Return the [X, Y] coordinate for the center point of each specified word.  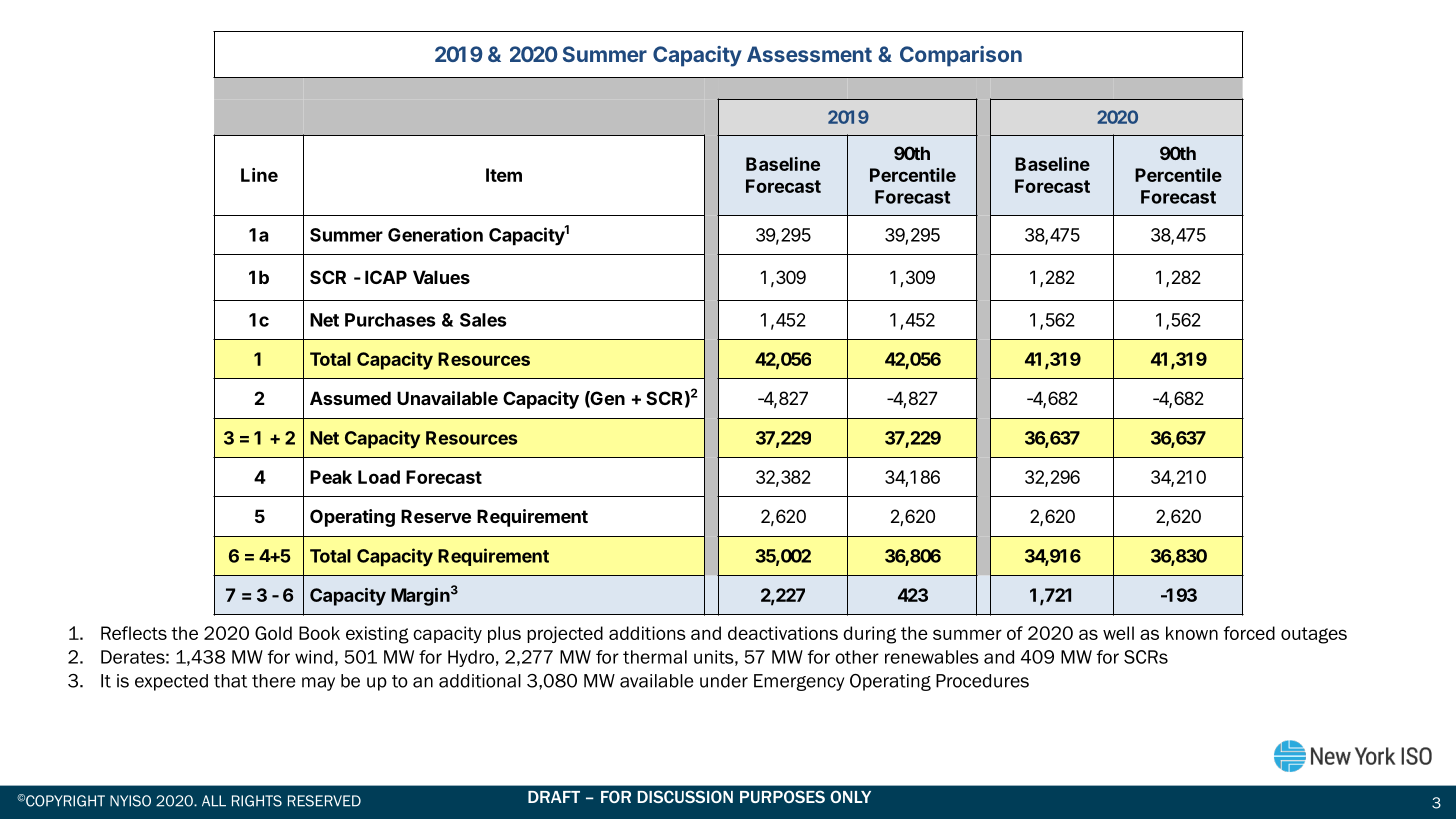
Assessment [809, 54]
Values [441, 277]
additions [647, 633]
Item [504, 175]
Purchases [390, 320]
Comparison [961, 56]
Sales [483, 320]
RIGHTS [257, 801]
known [1192, 633]
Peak [331, 477]
